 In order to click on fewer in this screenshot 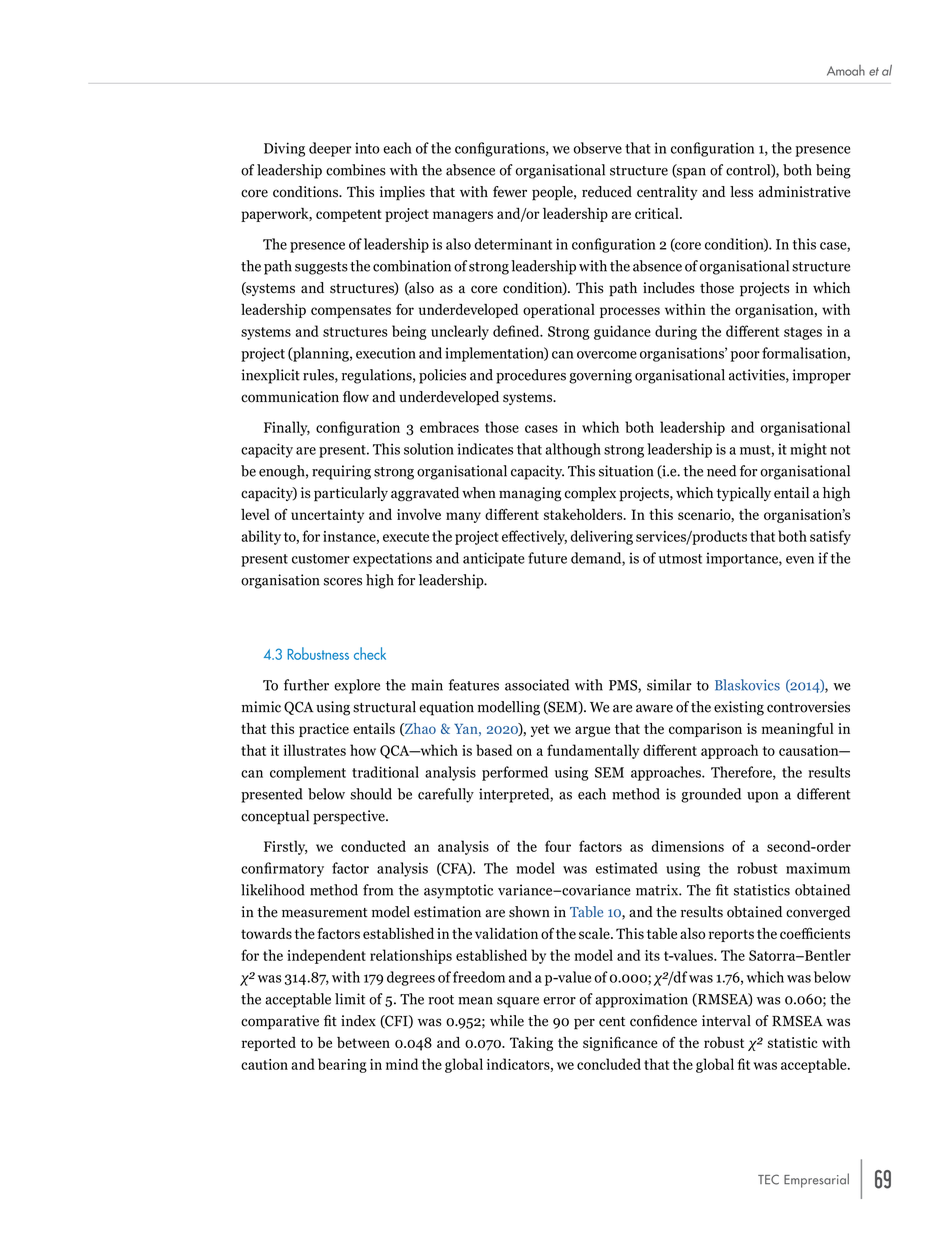, I will do `click(510, 192)`.
